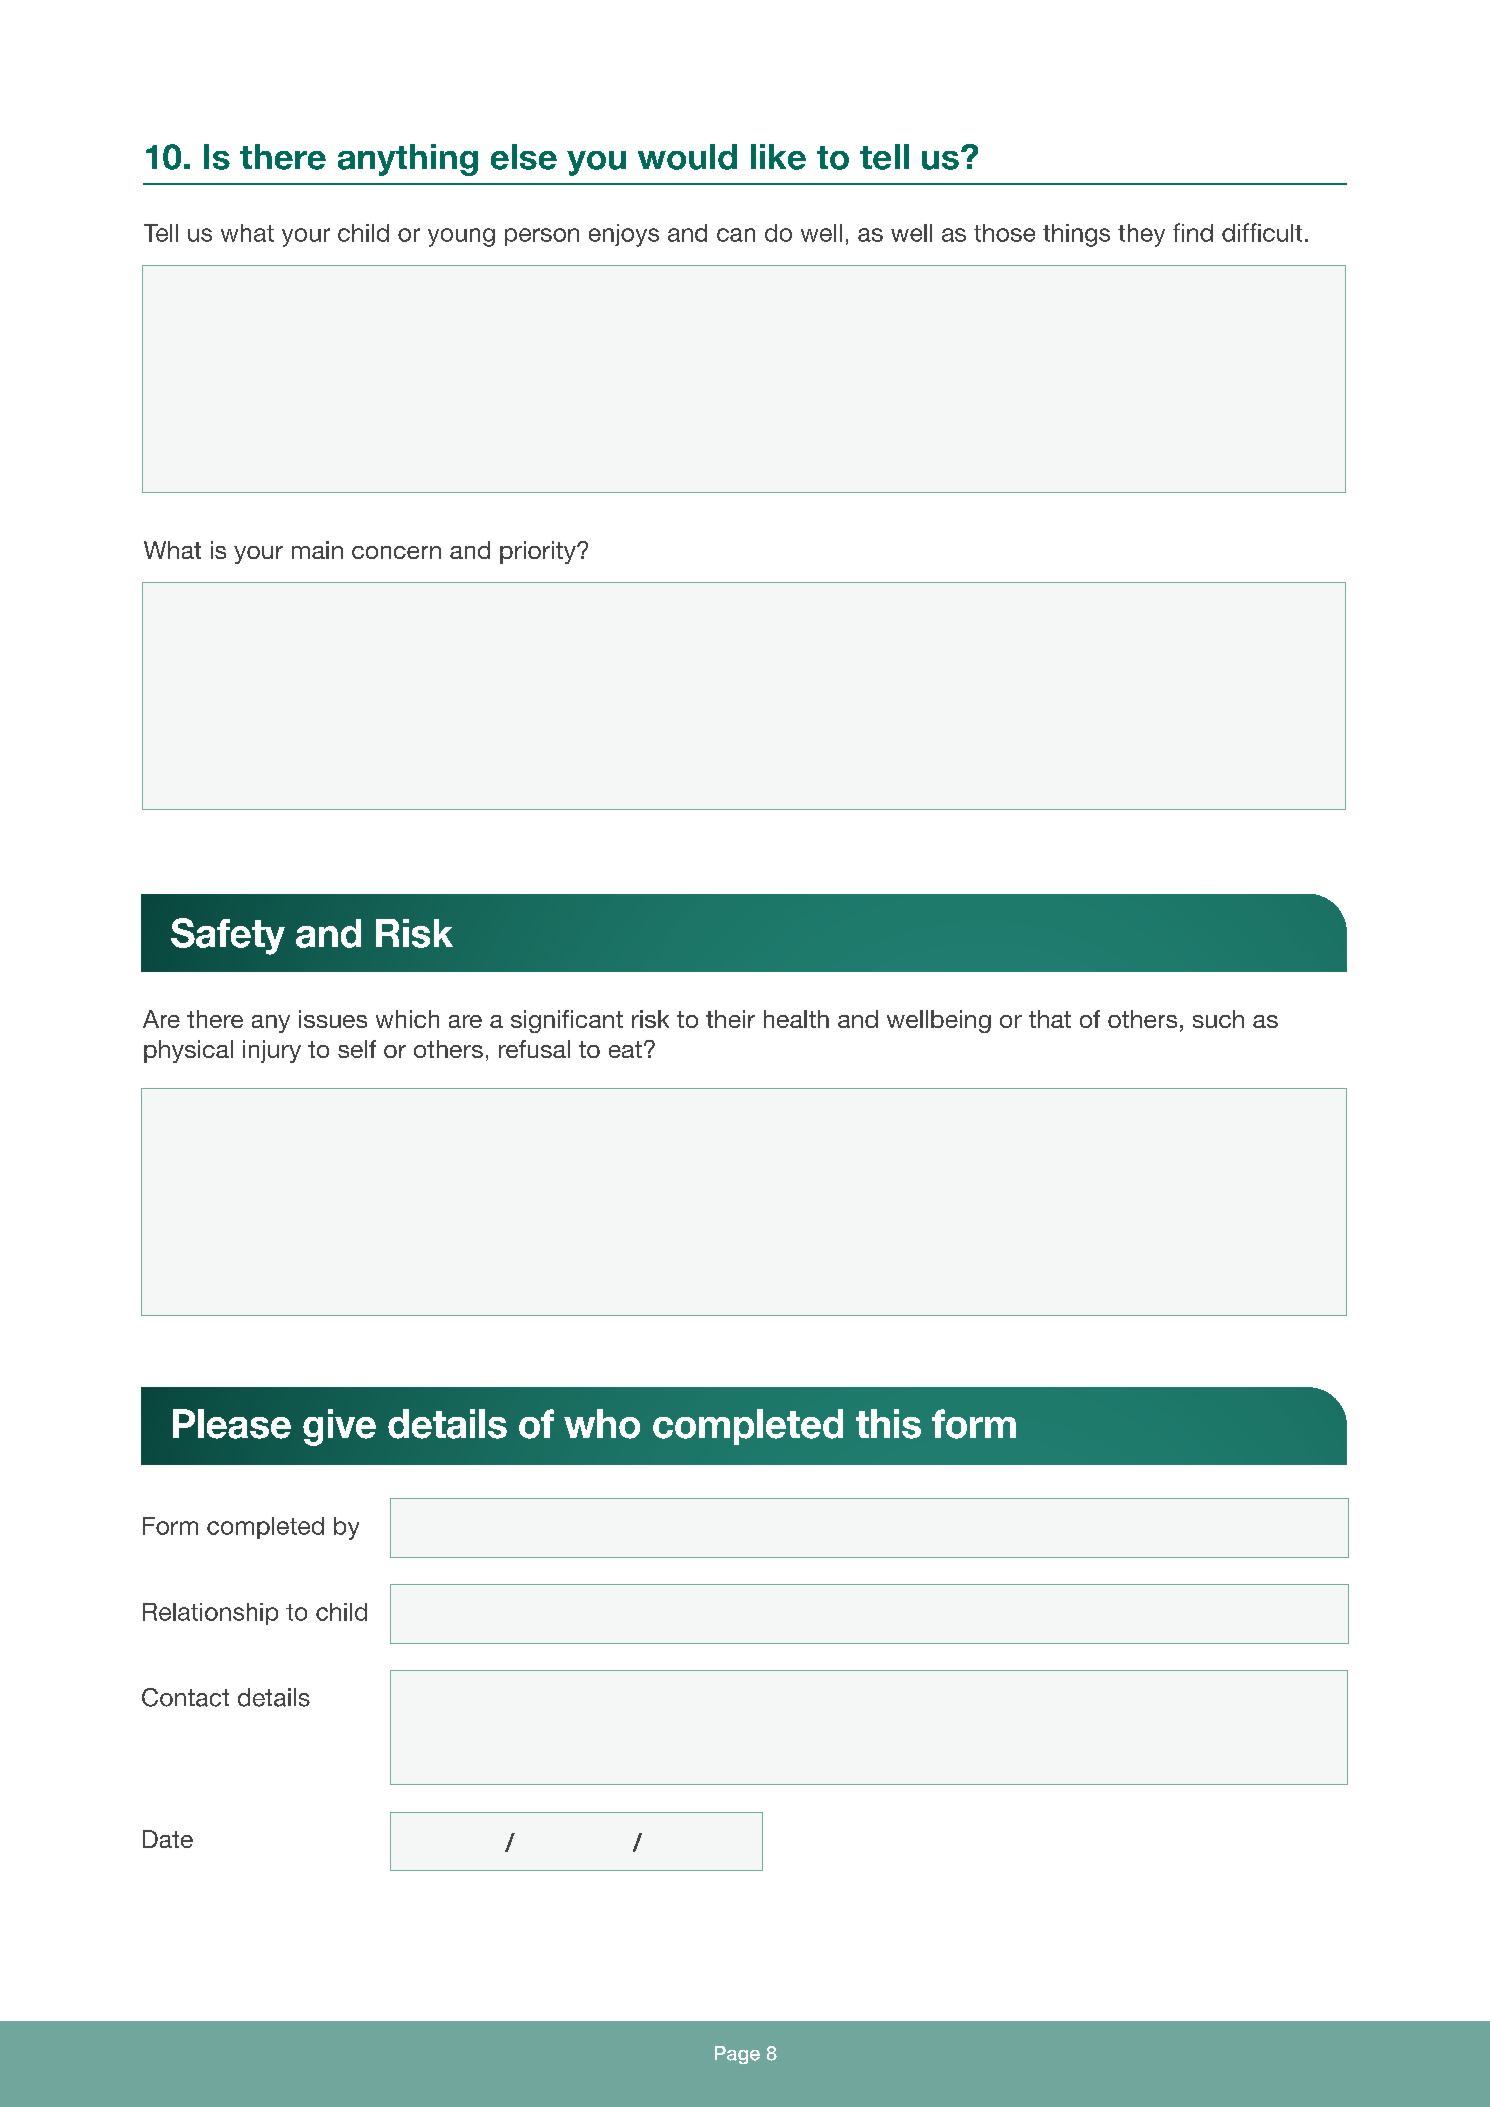  I want to click on such, so click(1218, 1019).
